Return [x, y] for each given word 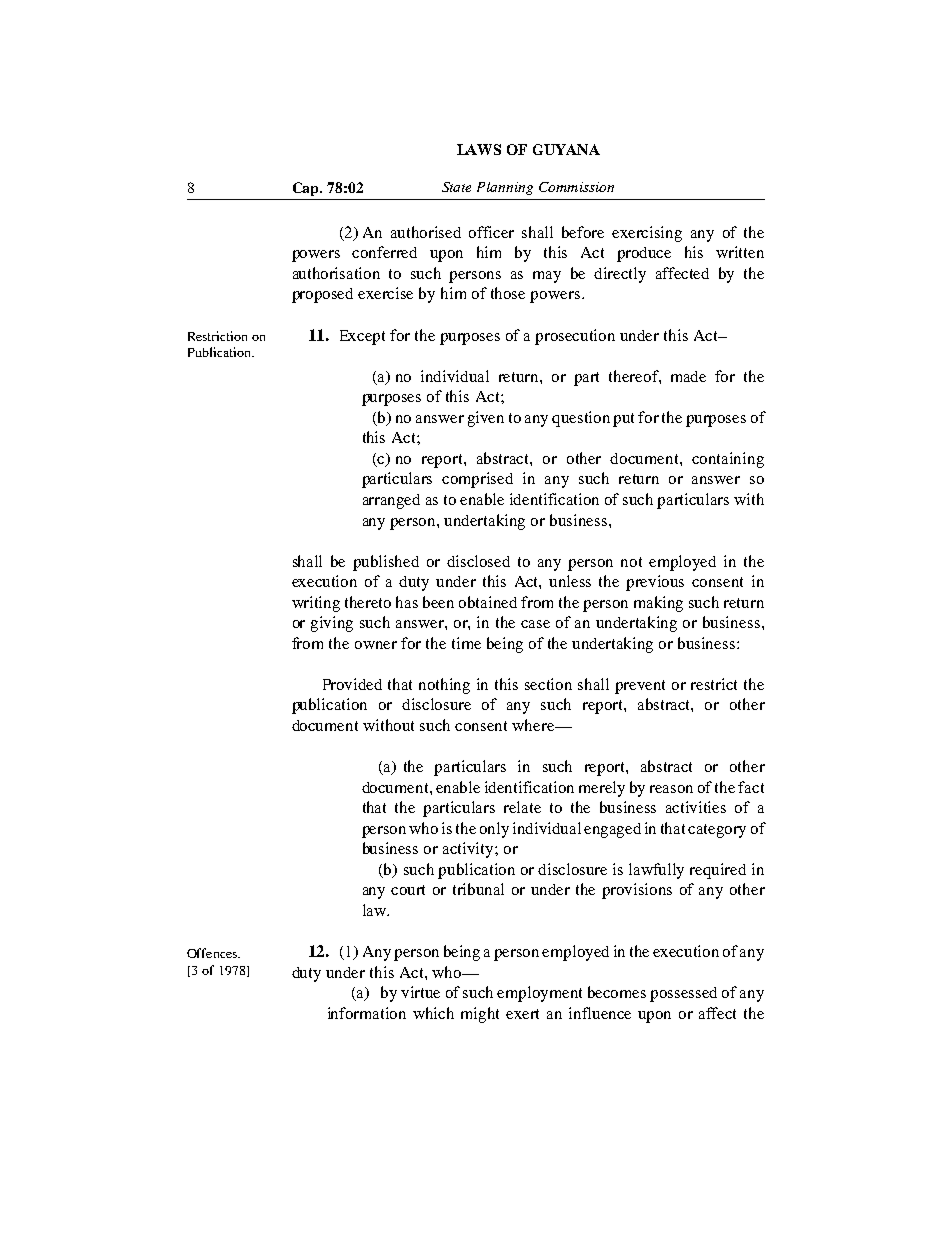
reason [671, 789]
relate [522, 807]
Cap [307, 189]
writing [316, 604]
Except [362, 337]
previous [655, 583]
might [480, 1015]
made [688, 376]
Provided [352, 684]
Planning [505, 188]
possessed [683, 994]
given [486, 419]
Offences [213, 953]
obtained [488, 602]
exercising [647, 234]
